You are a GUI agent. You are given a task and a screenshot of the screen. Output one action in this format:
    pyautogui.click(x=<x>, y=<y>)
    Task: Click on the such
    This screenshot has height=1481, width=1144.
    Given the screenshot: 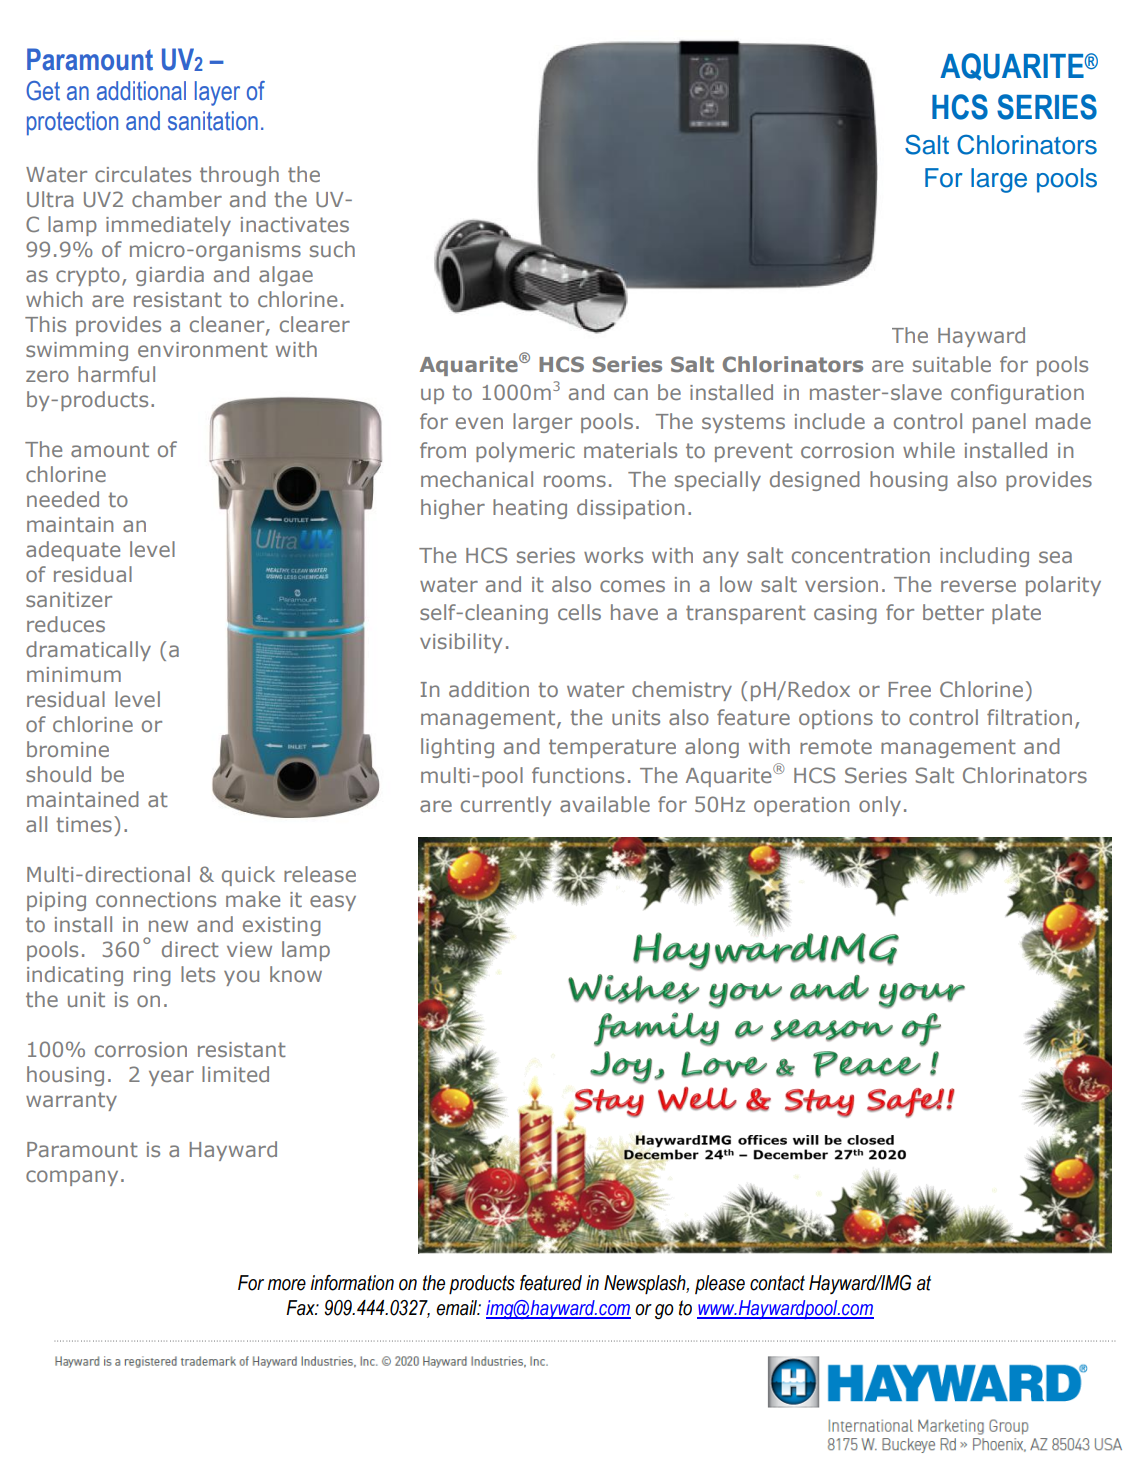 What is the action you would take?
    pyautogui.click(x=332, y=249)
